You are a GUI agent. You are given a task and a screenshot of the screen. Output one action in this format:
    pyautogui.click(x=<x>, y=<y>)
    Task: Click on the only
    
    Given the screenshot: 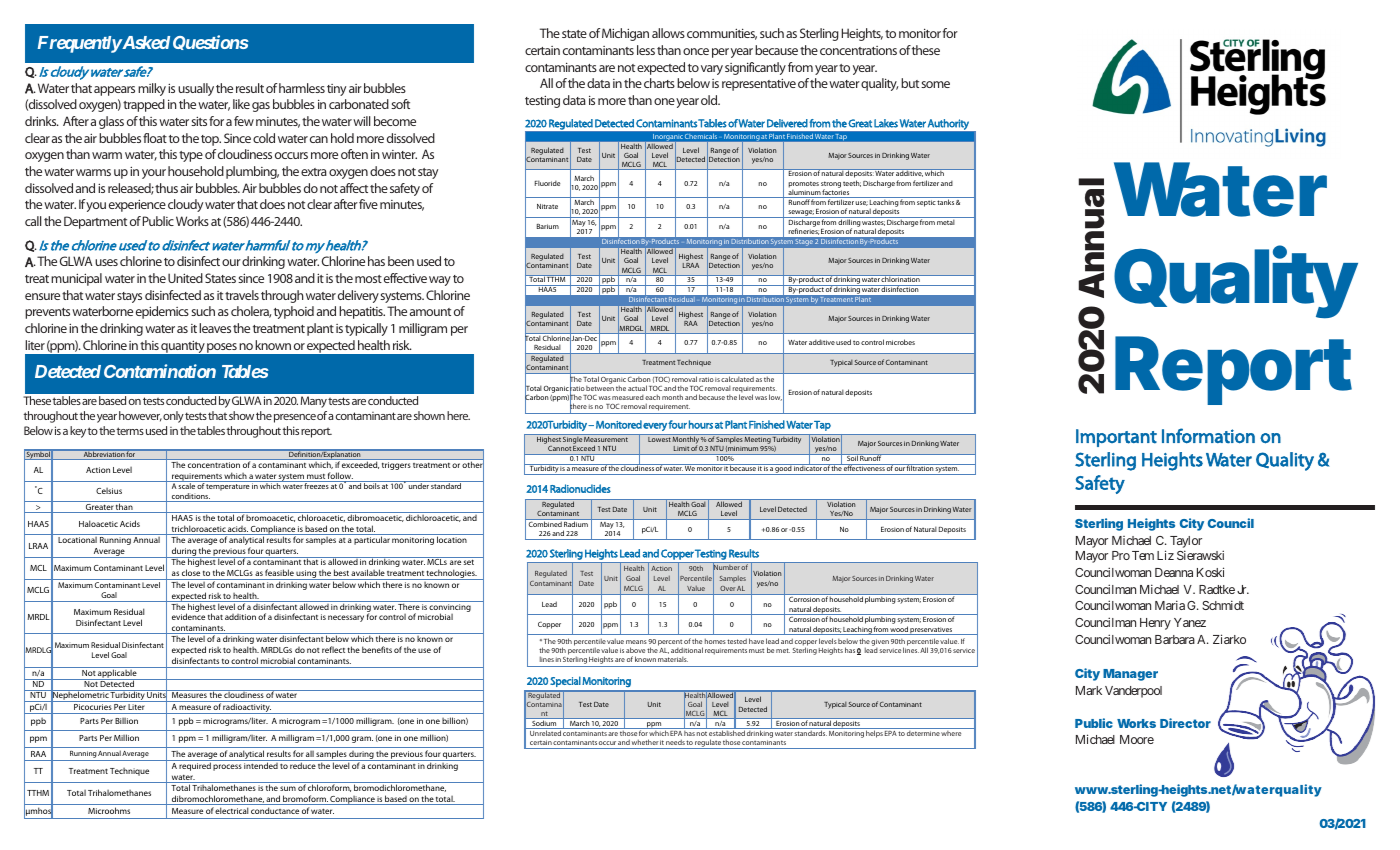 What is the action you would take?
    pyautogui.click(x=173, y=417)
